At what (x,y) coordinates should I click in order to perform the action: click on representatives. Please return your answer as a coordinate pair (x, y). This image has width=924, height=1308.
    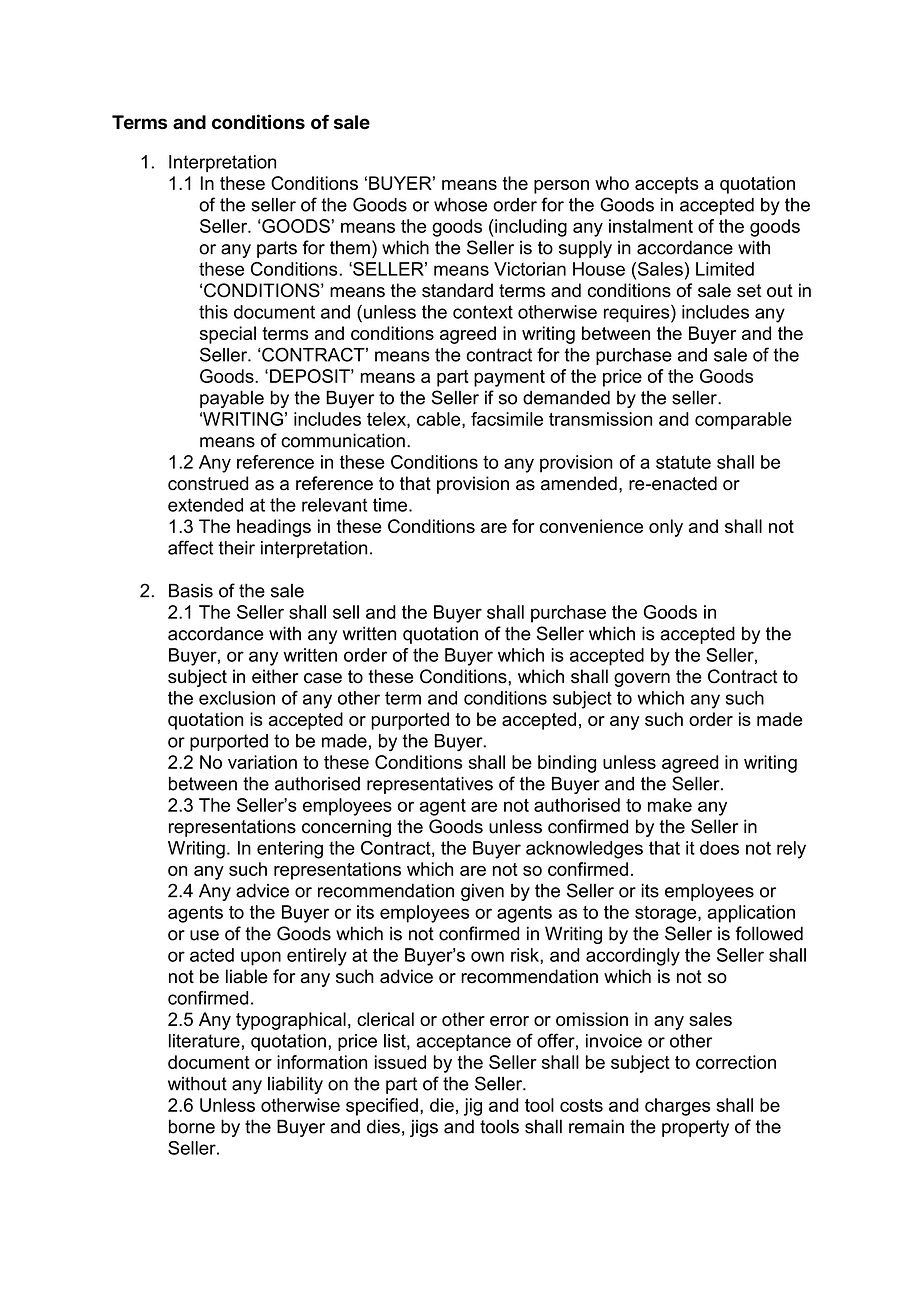
    Looking at the image, I should click on (430, 785).
